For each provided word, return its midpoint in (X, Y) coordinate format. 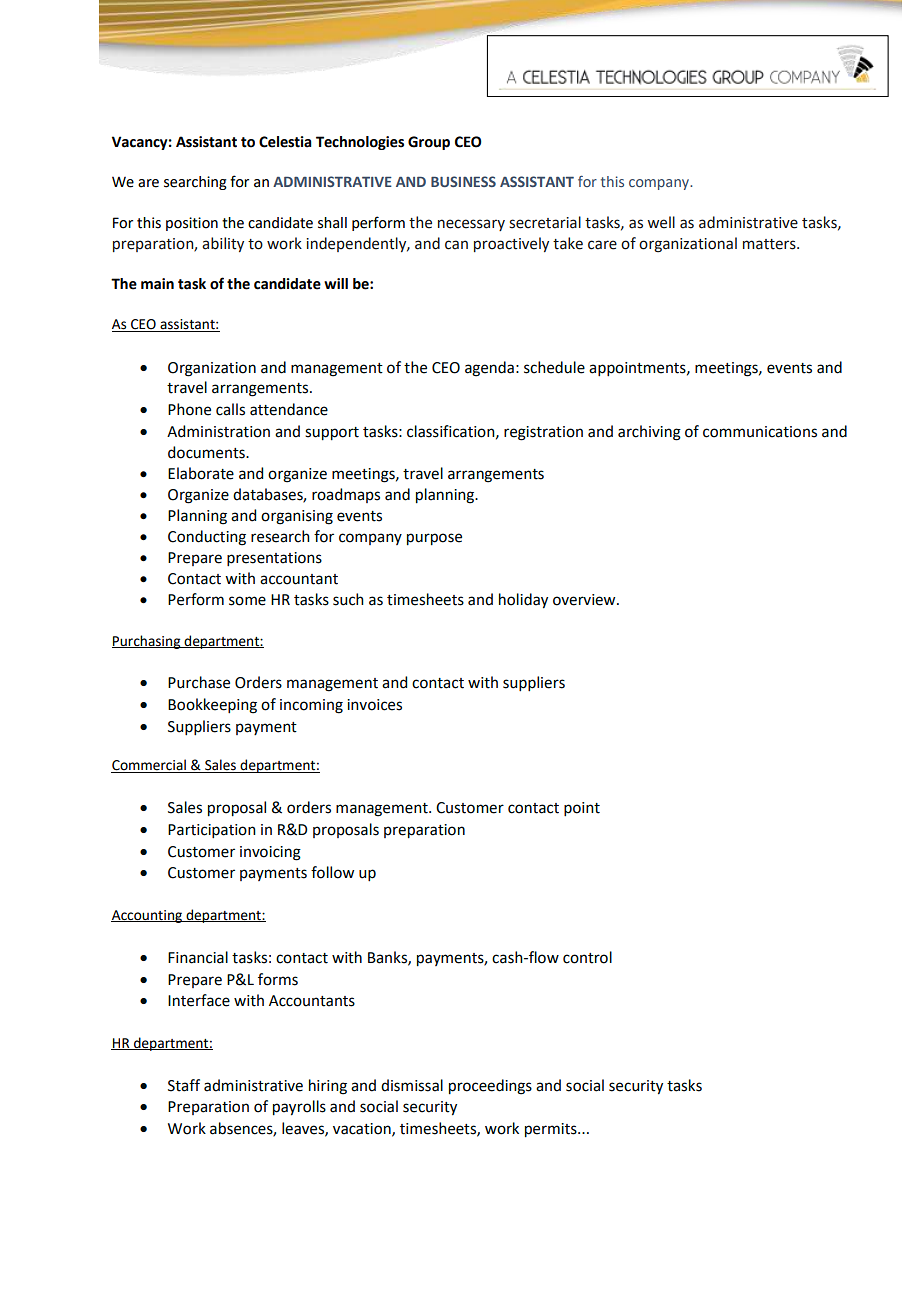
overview (585, 600)
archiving (649, 433)
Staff (184, 1085)
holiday (523, 600)
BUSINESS (463, 181)
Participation (212, 831)
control (587, 957)
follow (332, 872)
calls (230, 409)
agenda (489, 369)
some (247, 601)
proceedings (490, 1087)
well (661, 222)
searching (195, 183)
